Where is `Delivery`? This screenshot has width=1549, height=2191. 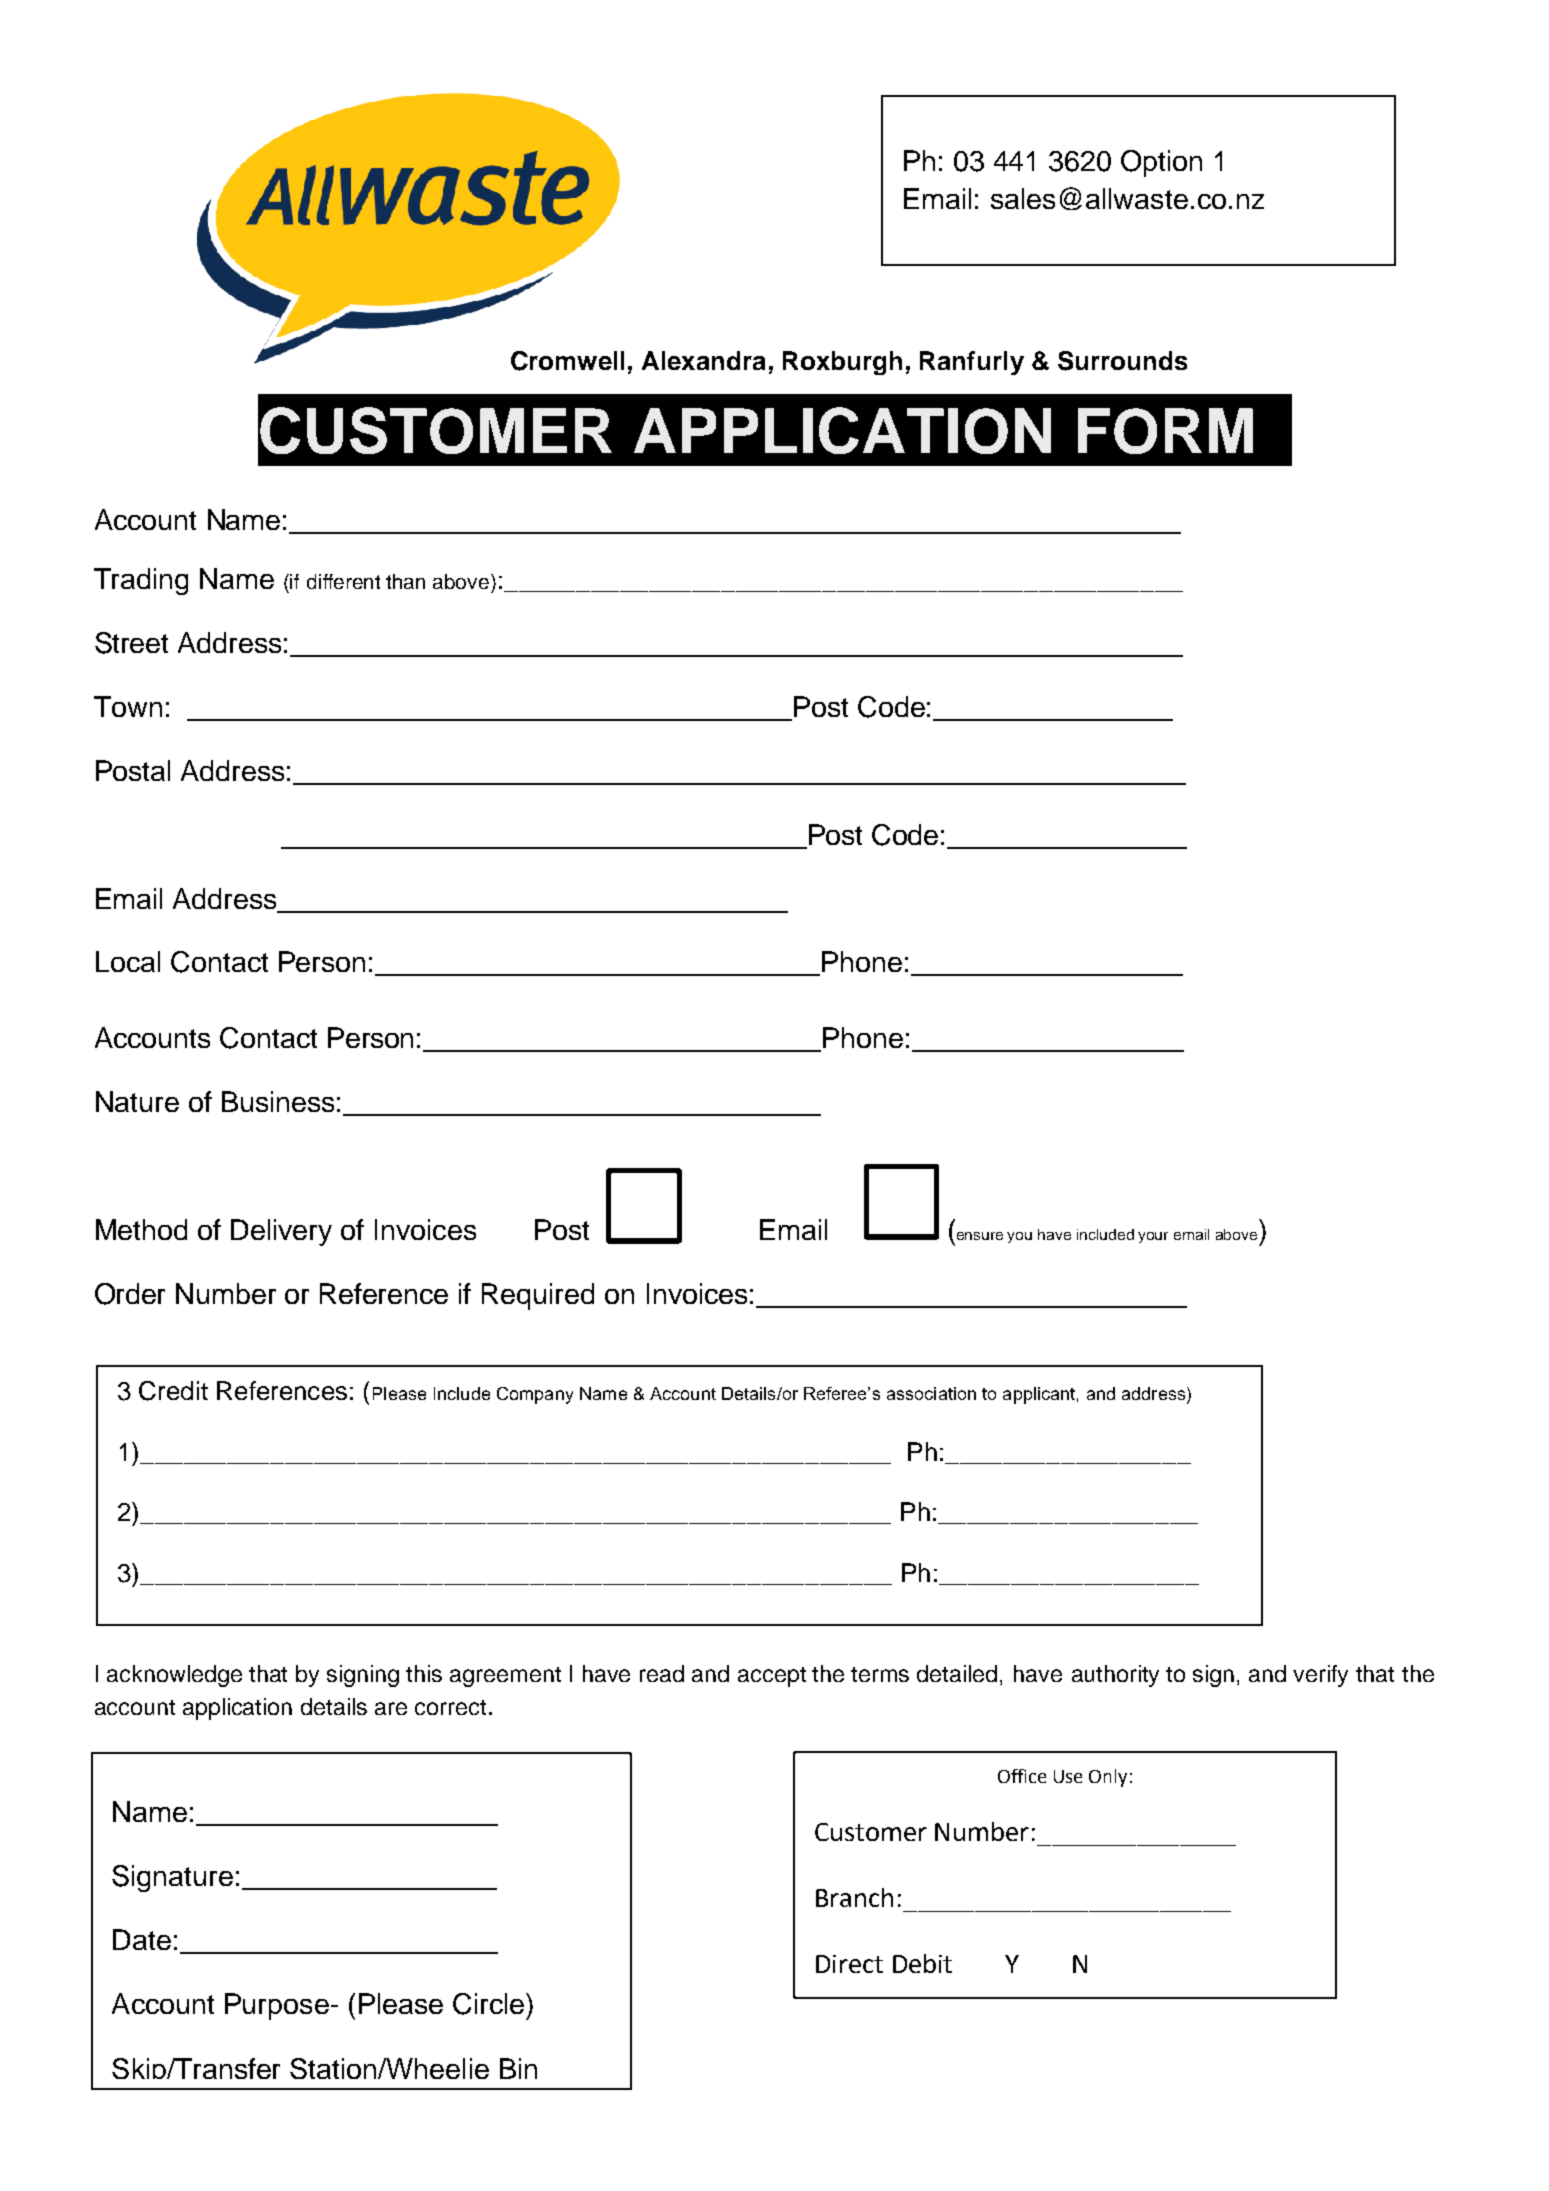
Delivery is located at coordinates (281, 1232).
